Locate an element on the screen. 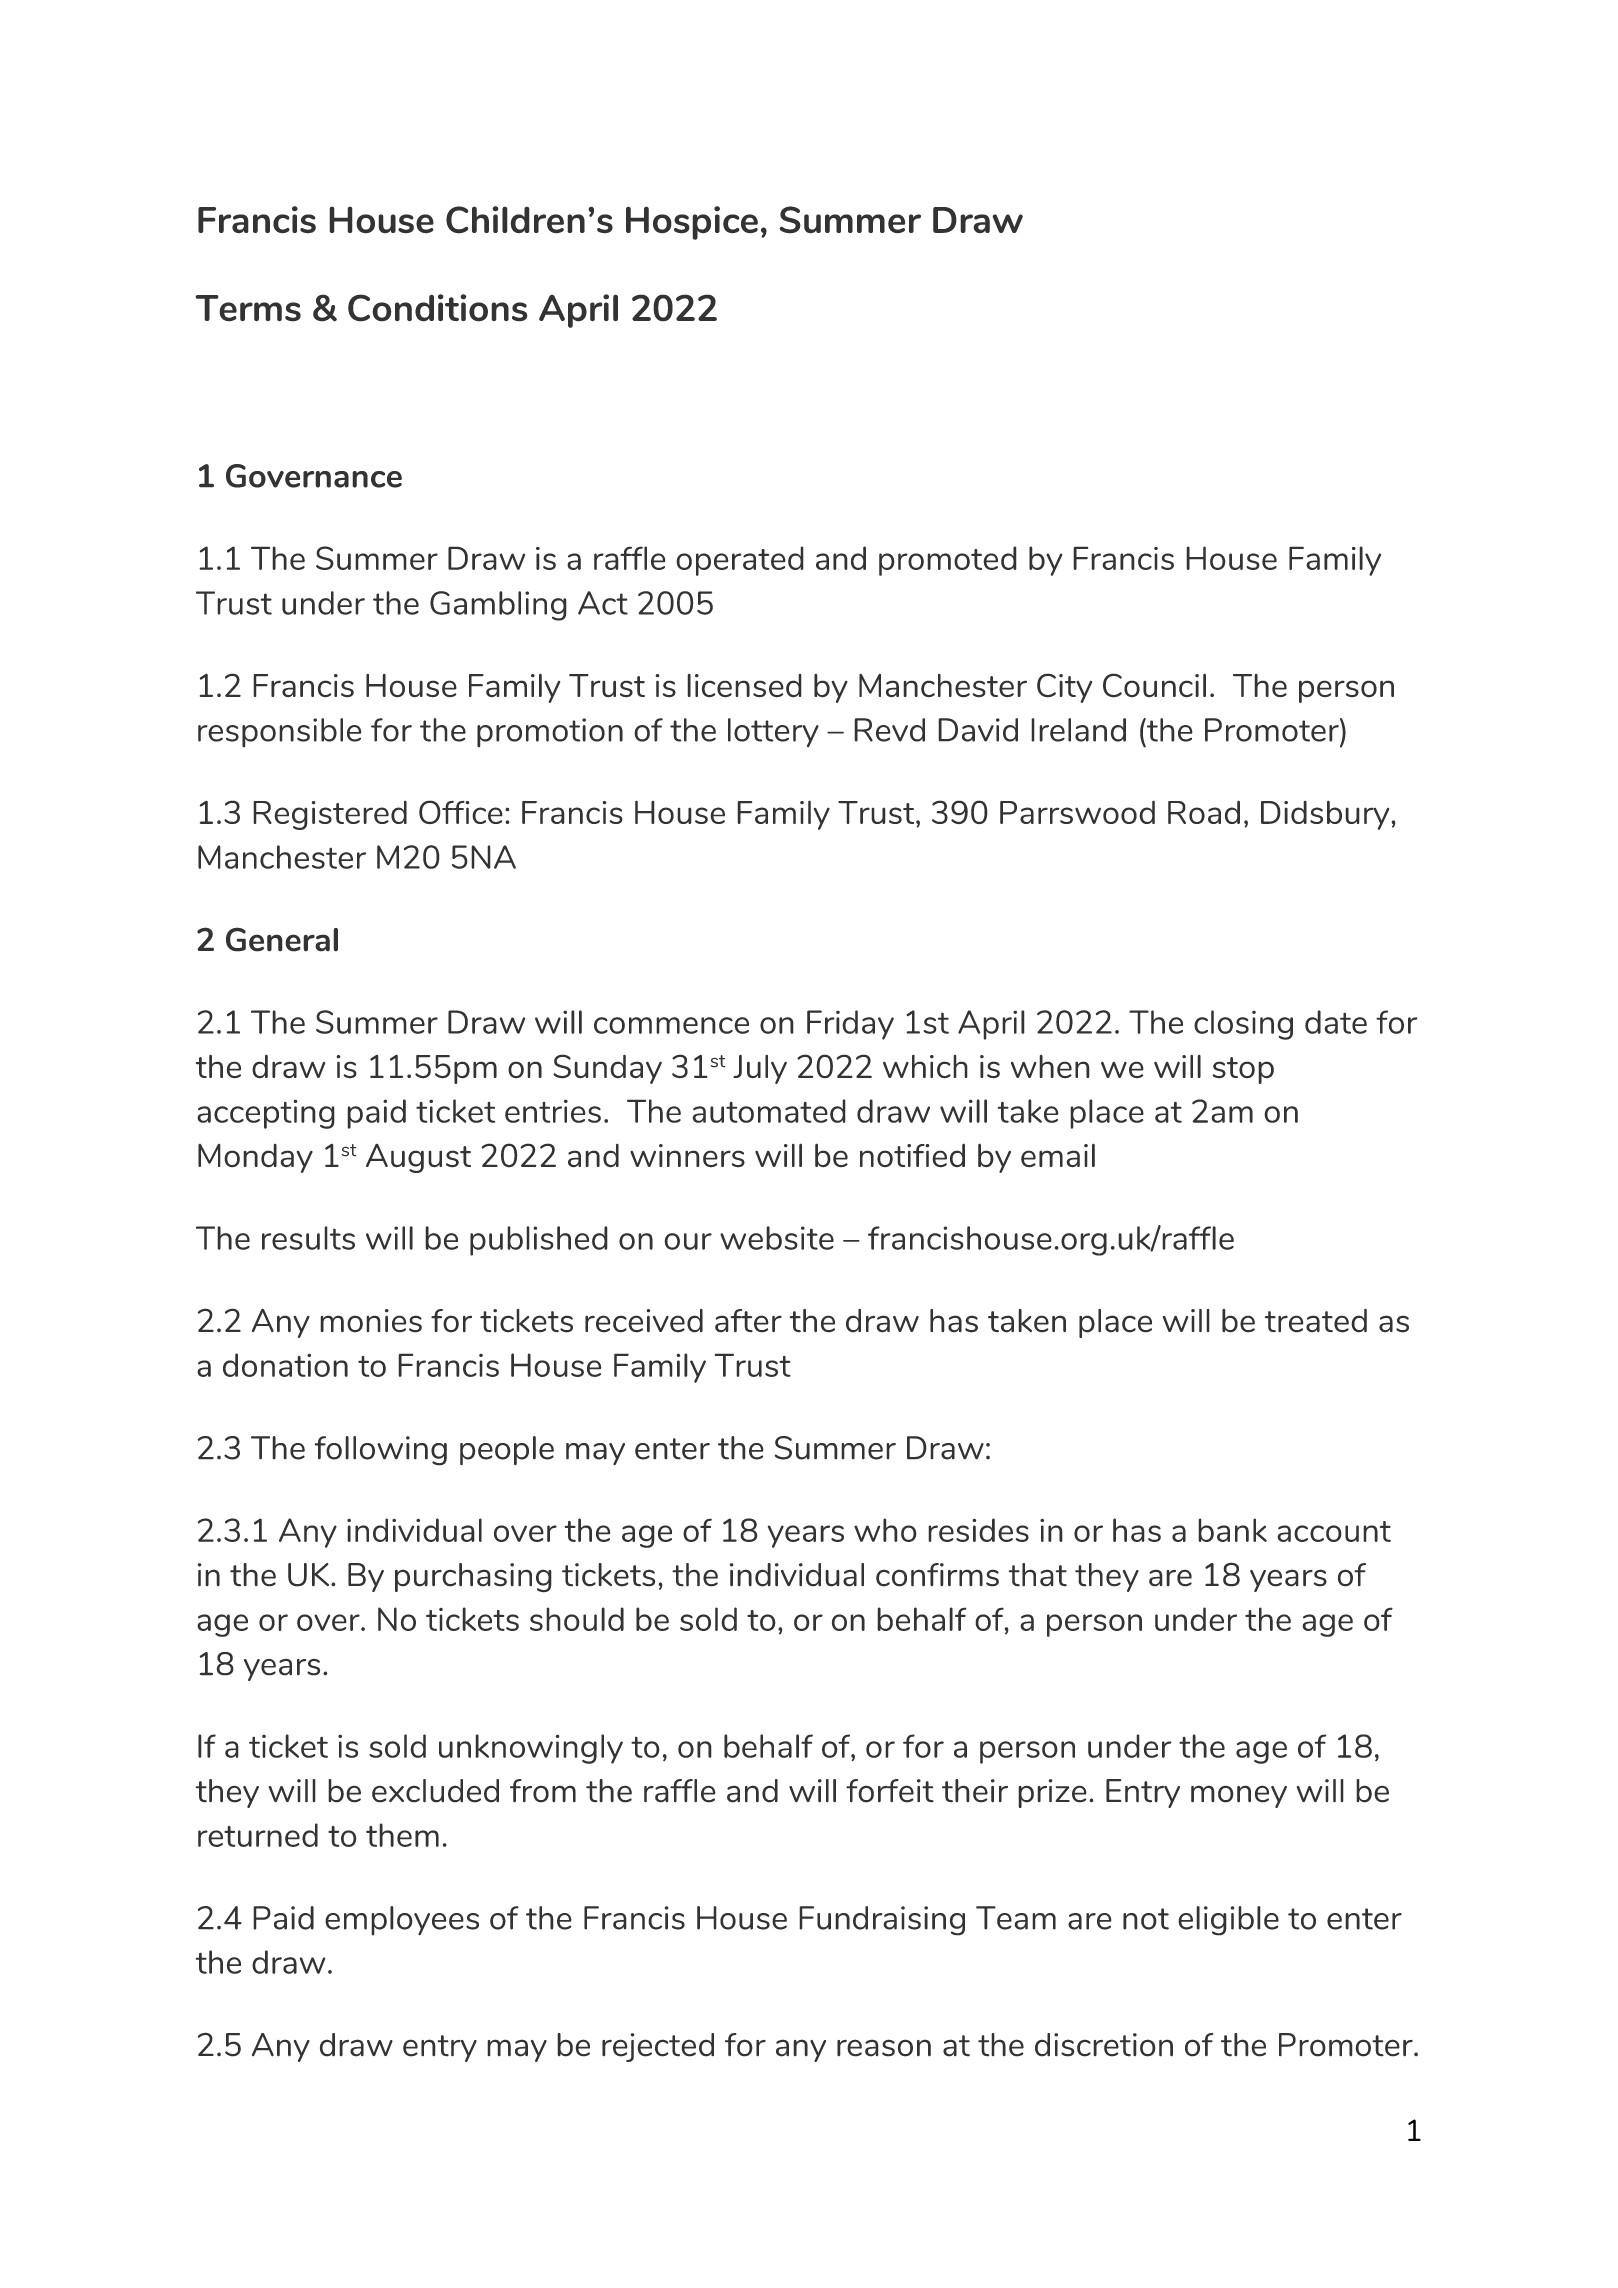  Hospice is located at coordinates (692, 223).
